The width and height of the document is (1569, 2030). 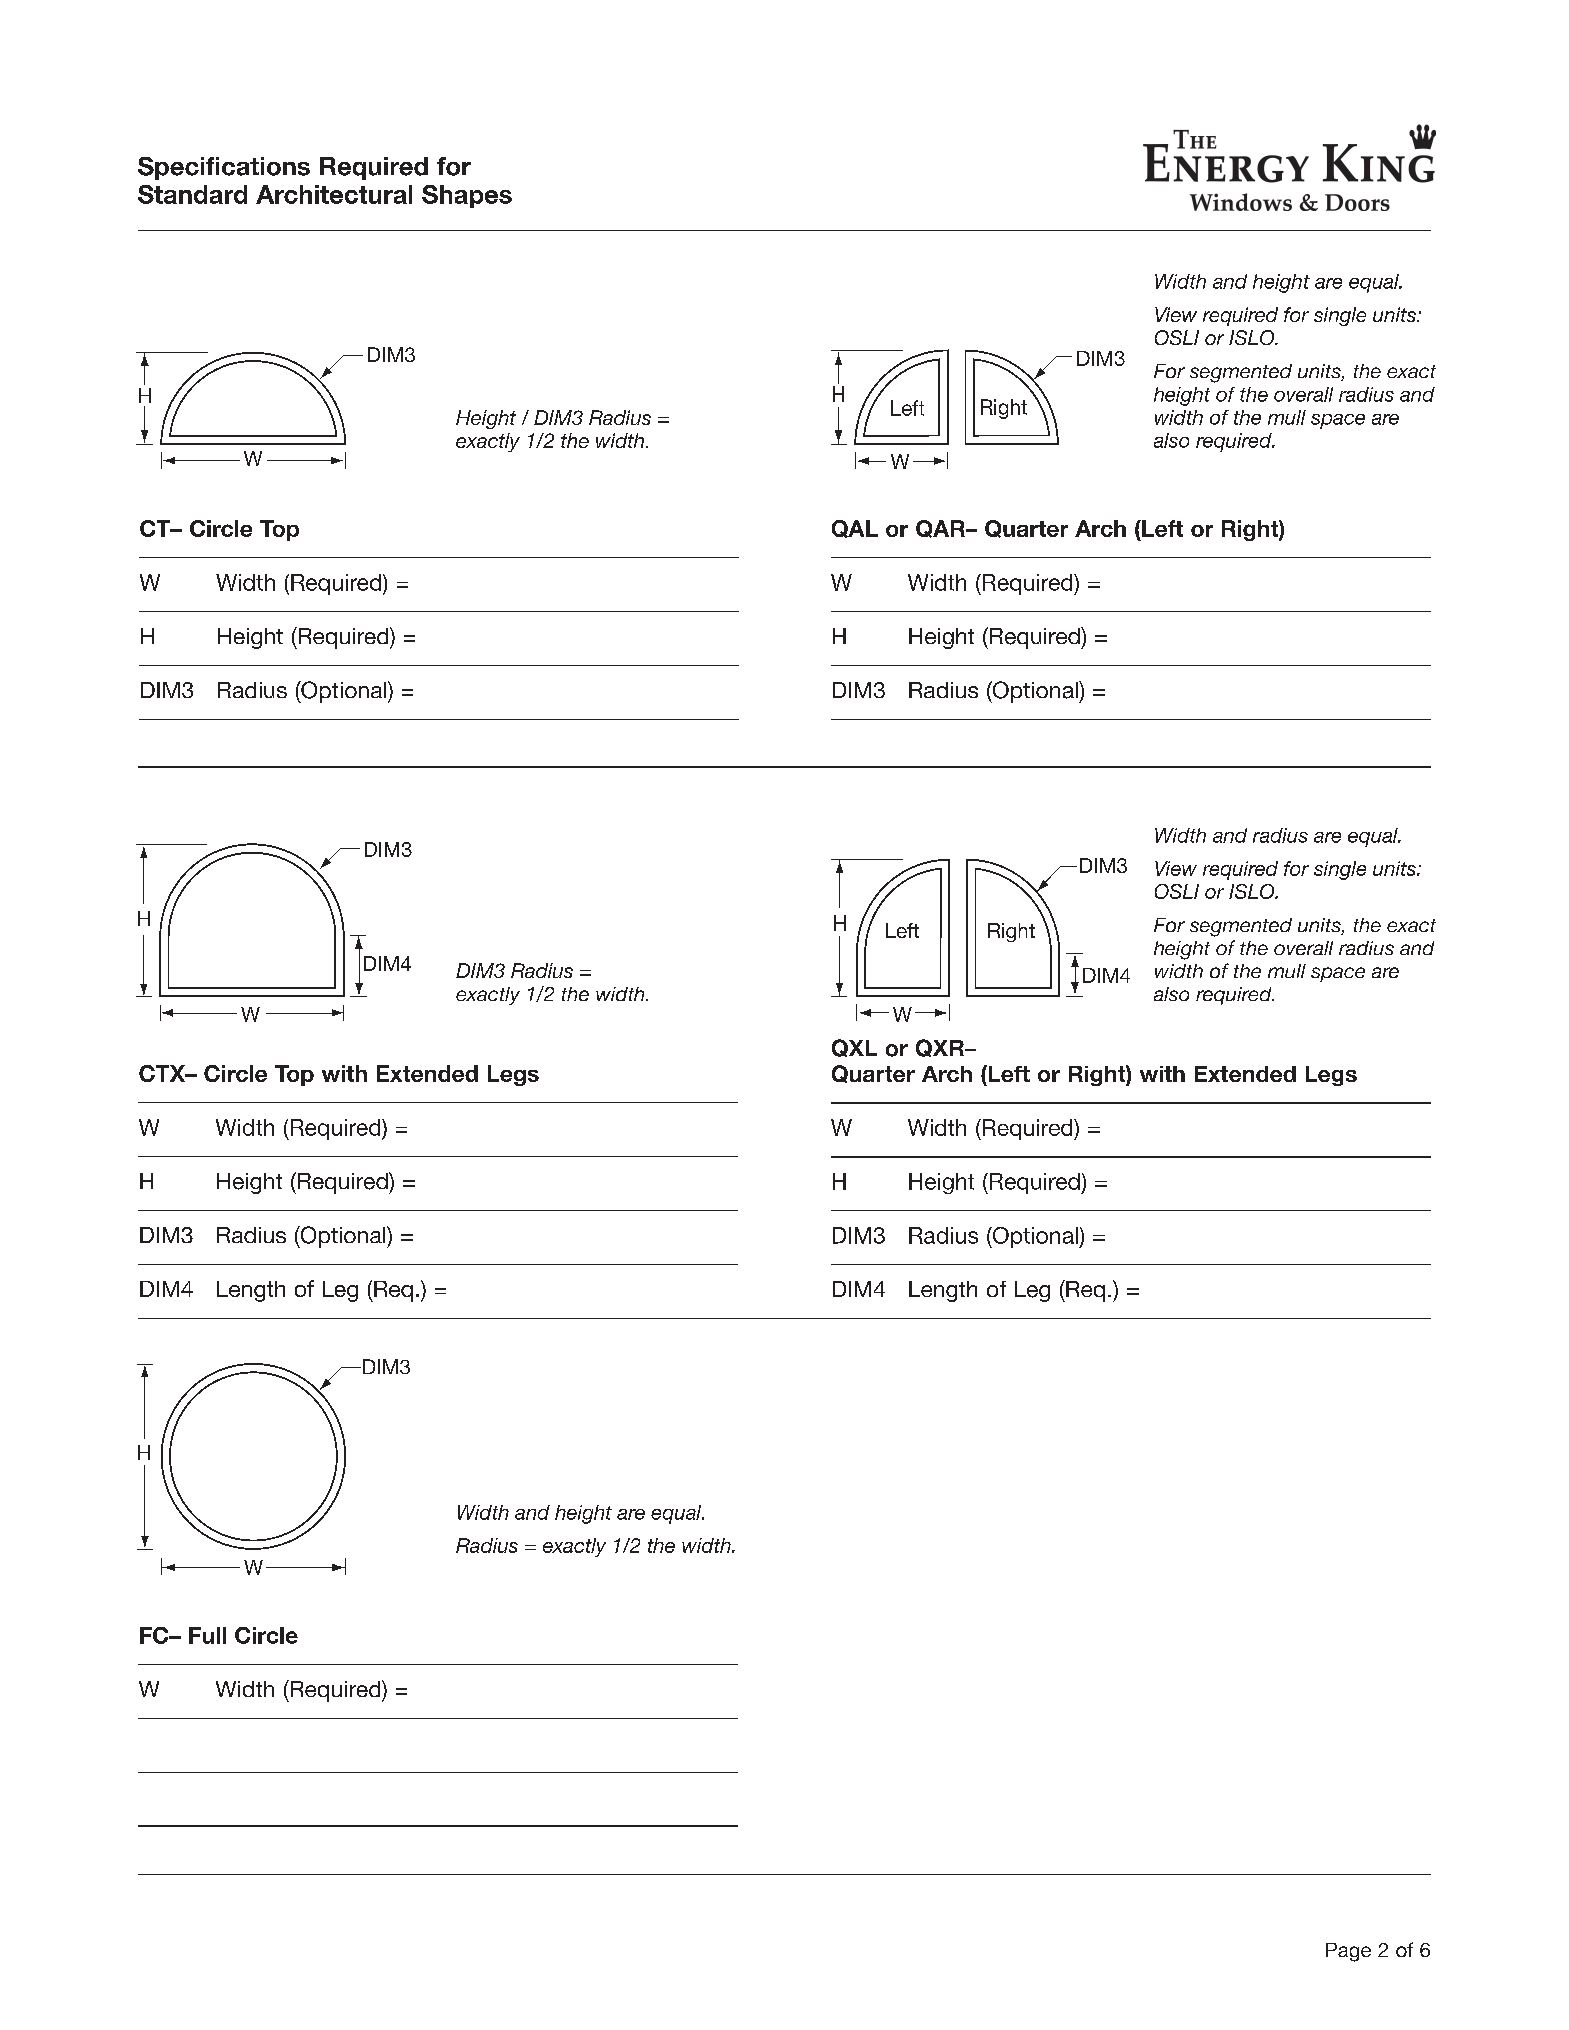 What do you see at coordinates (207, 1635) in the document?
I see `Full` at bounding box center [207, 1635].
